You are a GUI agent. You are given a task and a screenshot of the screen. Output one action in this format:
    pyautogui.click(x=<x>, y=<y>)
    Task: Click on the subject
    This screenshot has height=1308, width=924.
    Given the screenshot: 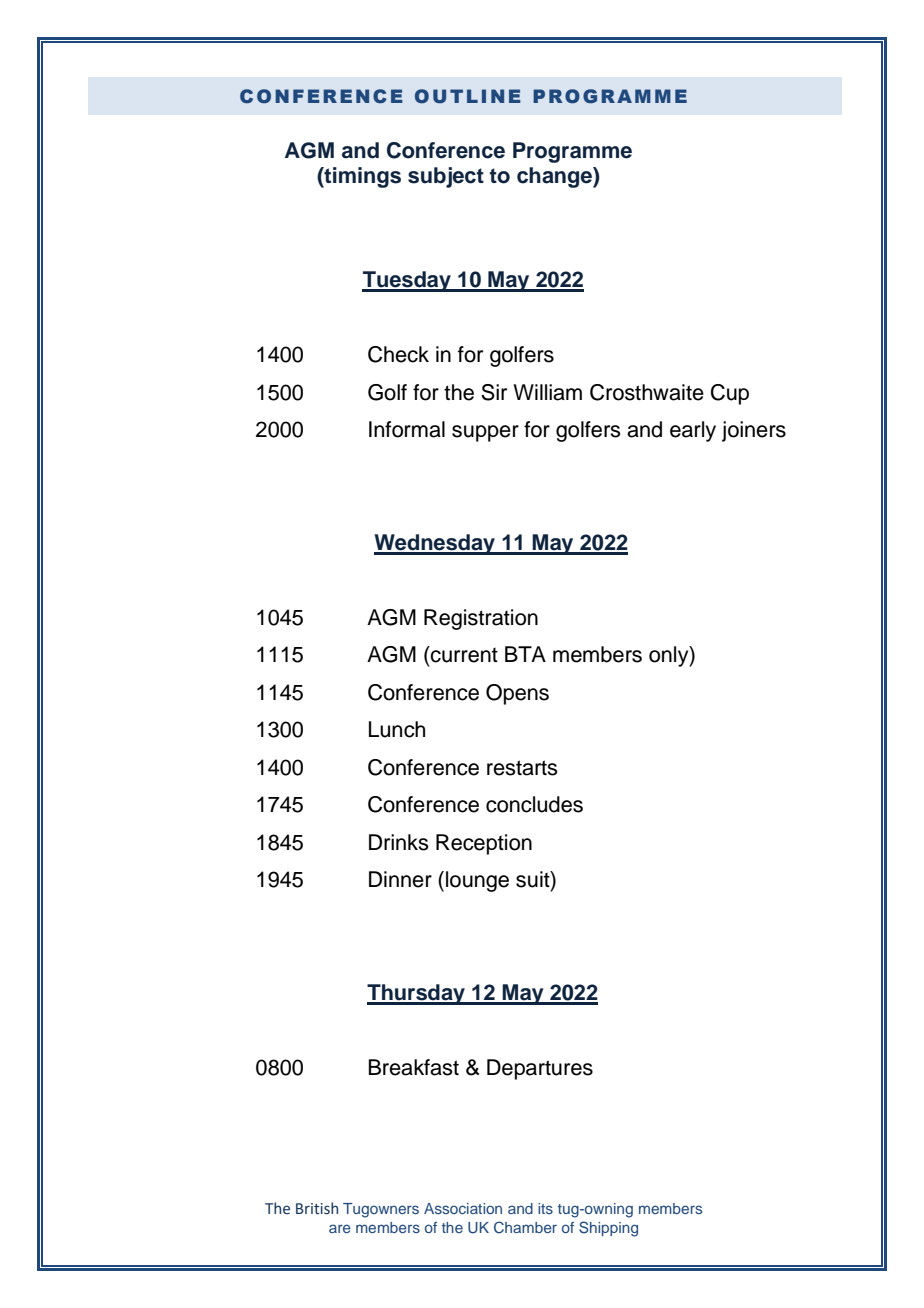 What is the action you would take?
    pyautogui.click(x=446, y=177)
